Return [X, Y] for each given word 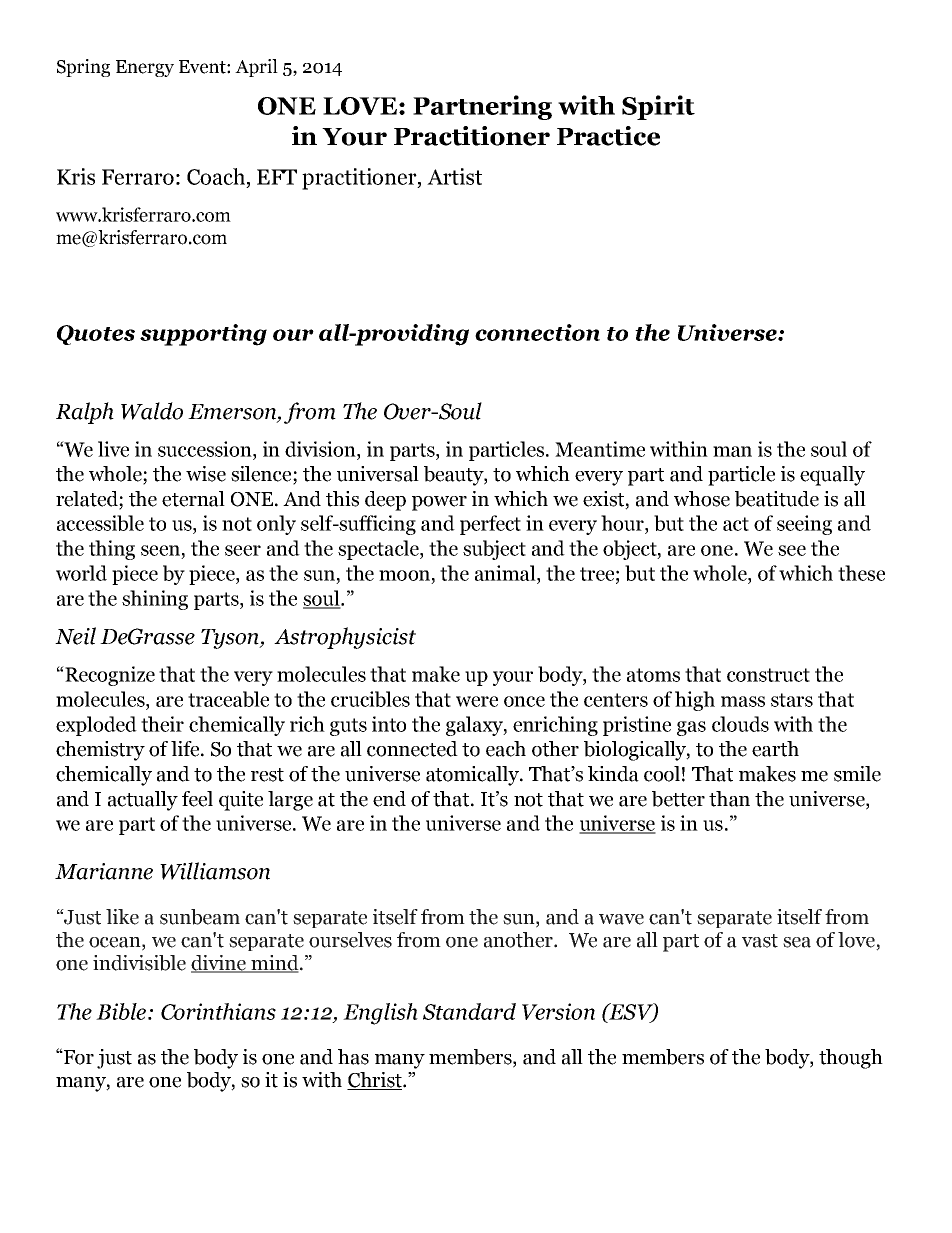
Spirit [658, 107]
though [851, 1059]
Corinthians [218, 1011]
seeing [804, 525]
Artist [454, 176]
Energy [145, 68]
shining [155, 600]
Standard [469, 1011]
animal [506, 573]
